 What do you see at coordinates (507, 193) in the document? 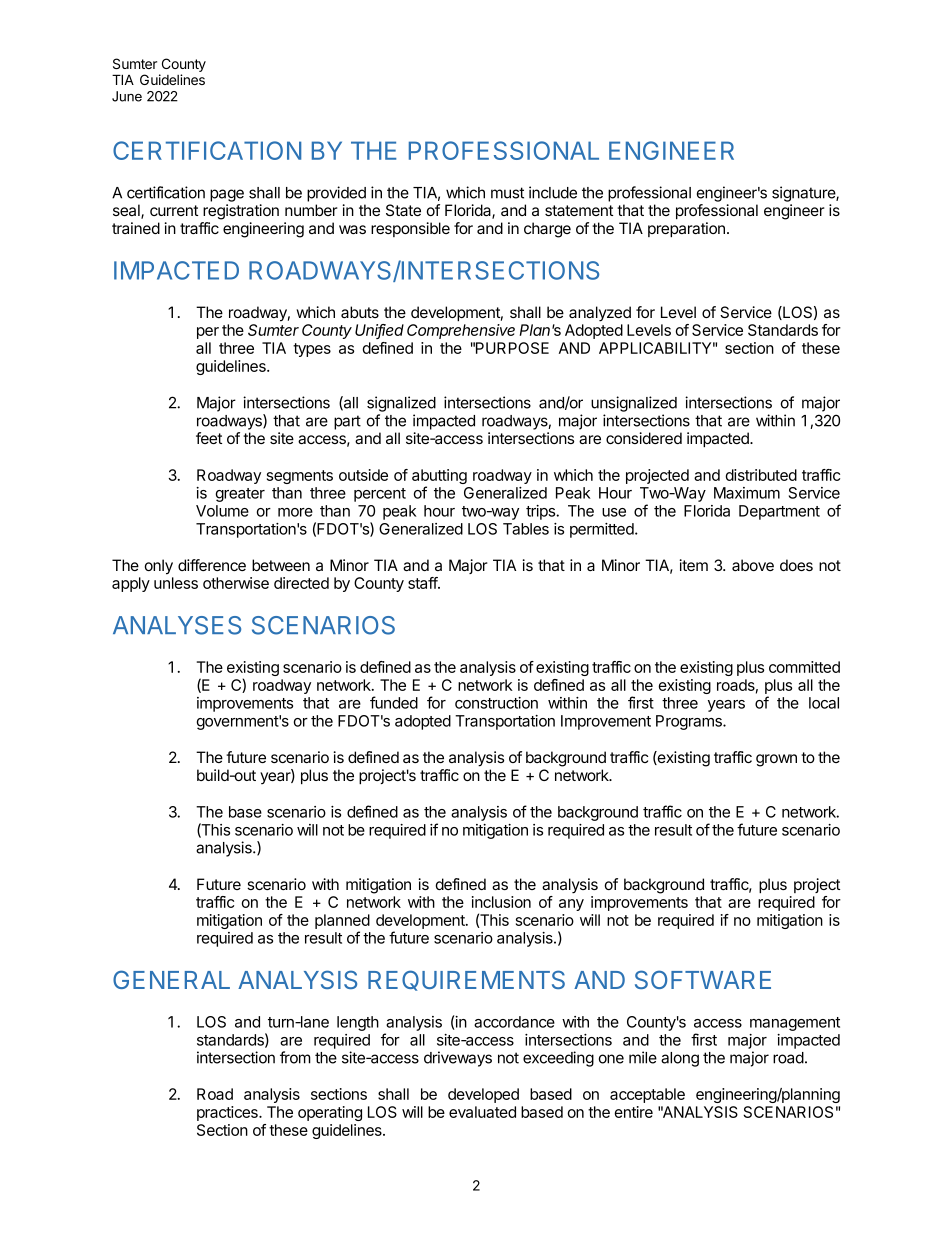
I see `must` at bounding box center [507, 193].
